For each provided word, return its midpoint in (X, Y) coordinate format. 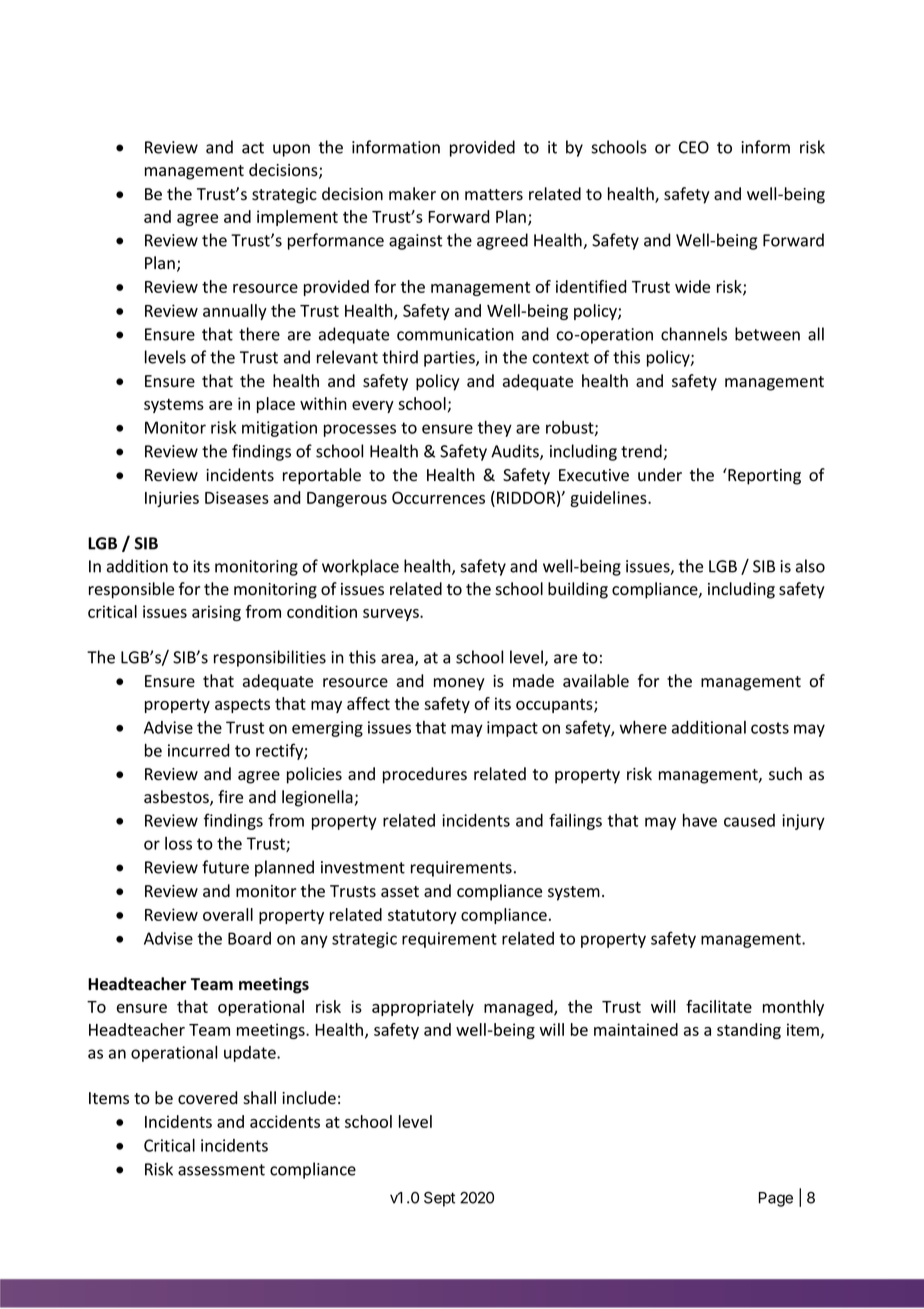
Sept (439, 1199)
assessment (221, 1170)
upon (291, 150)
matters (494, 195)
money (459, 684)
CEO (694, 147)
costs (770, 728)
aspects (242, 706)
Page (776, 1199)
